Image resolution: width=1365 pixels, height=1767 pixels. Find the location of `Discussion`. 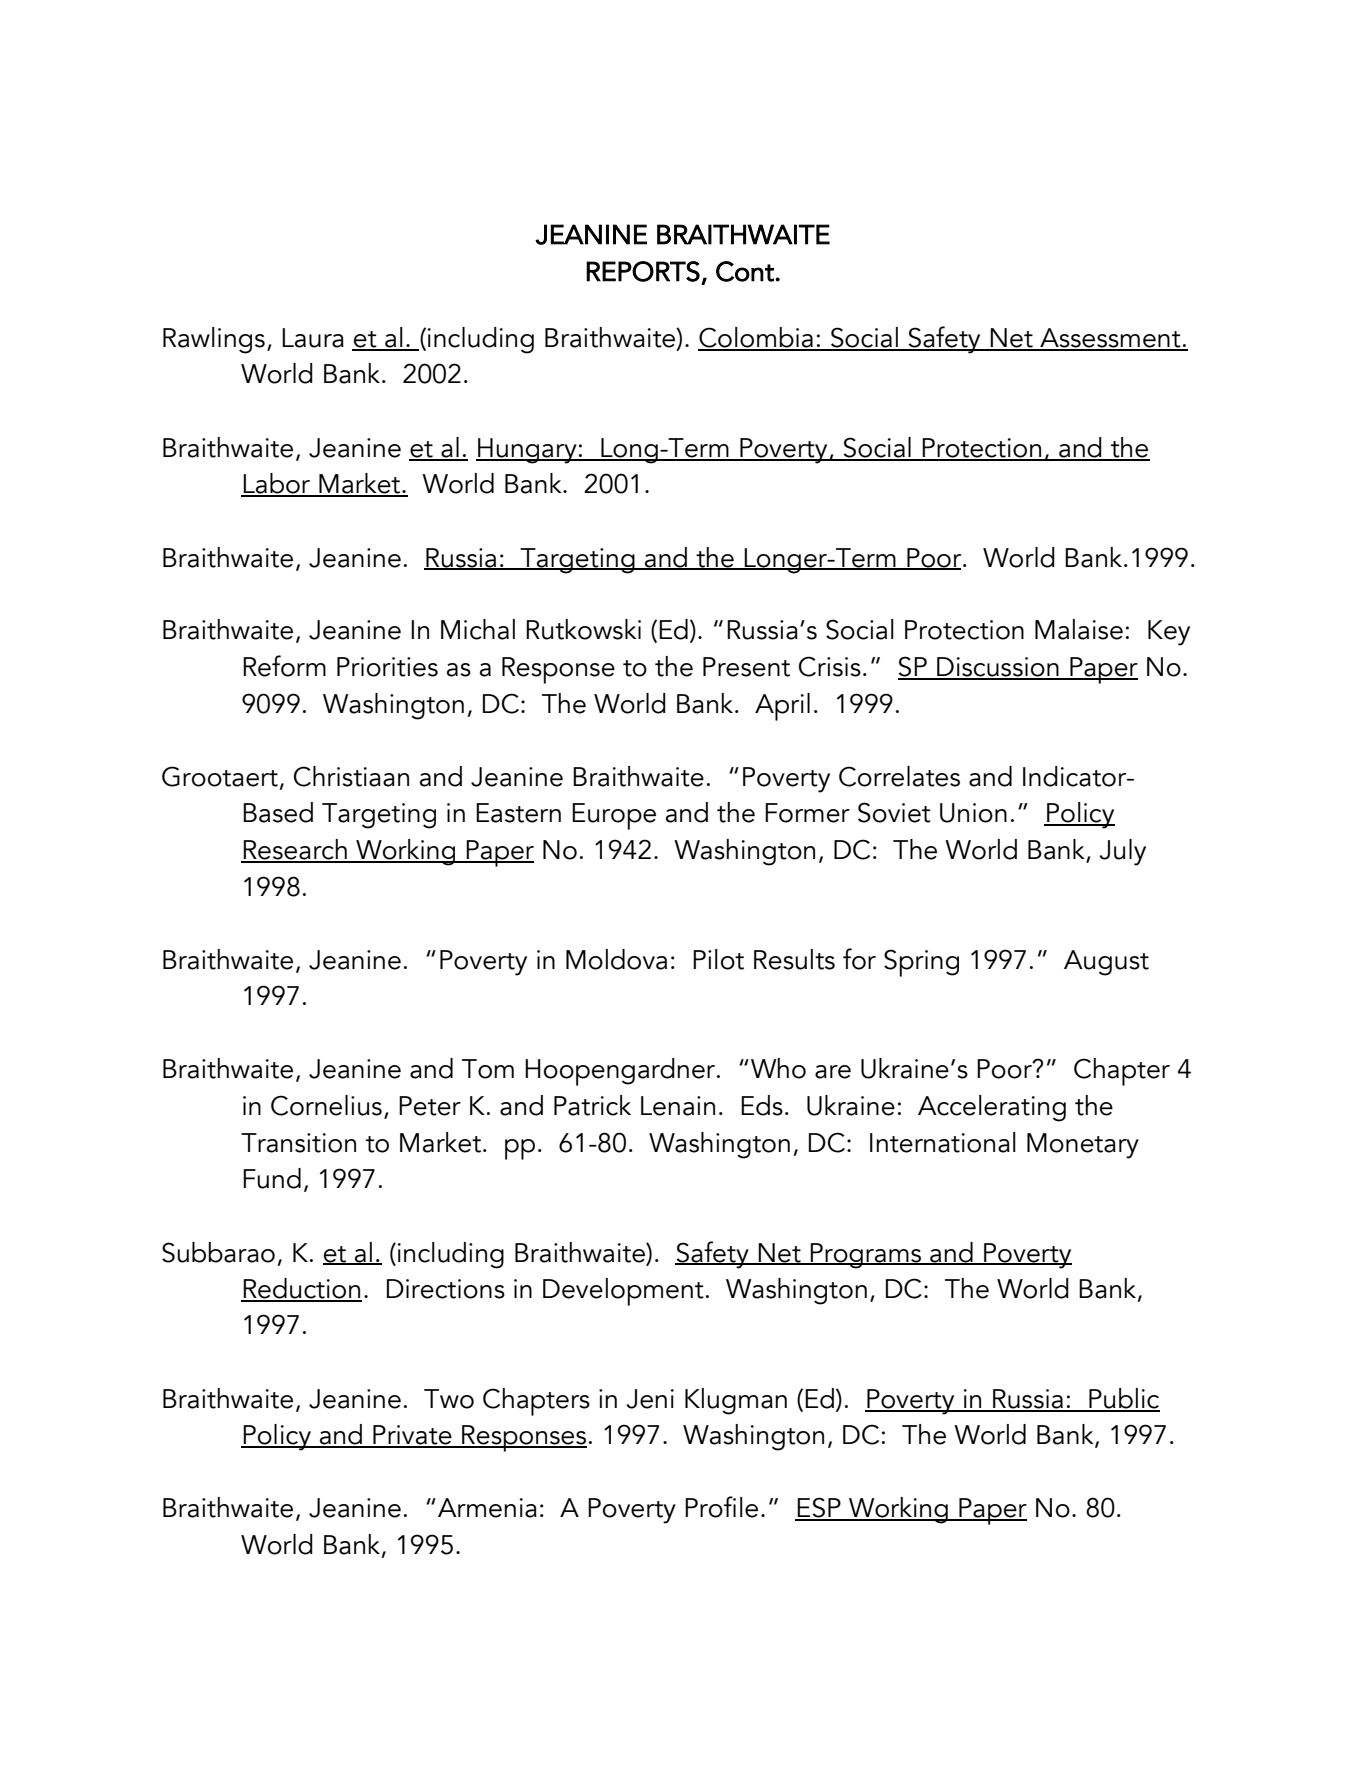

Discussion is located at coordinates (998, 668).
